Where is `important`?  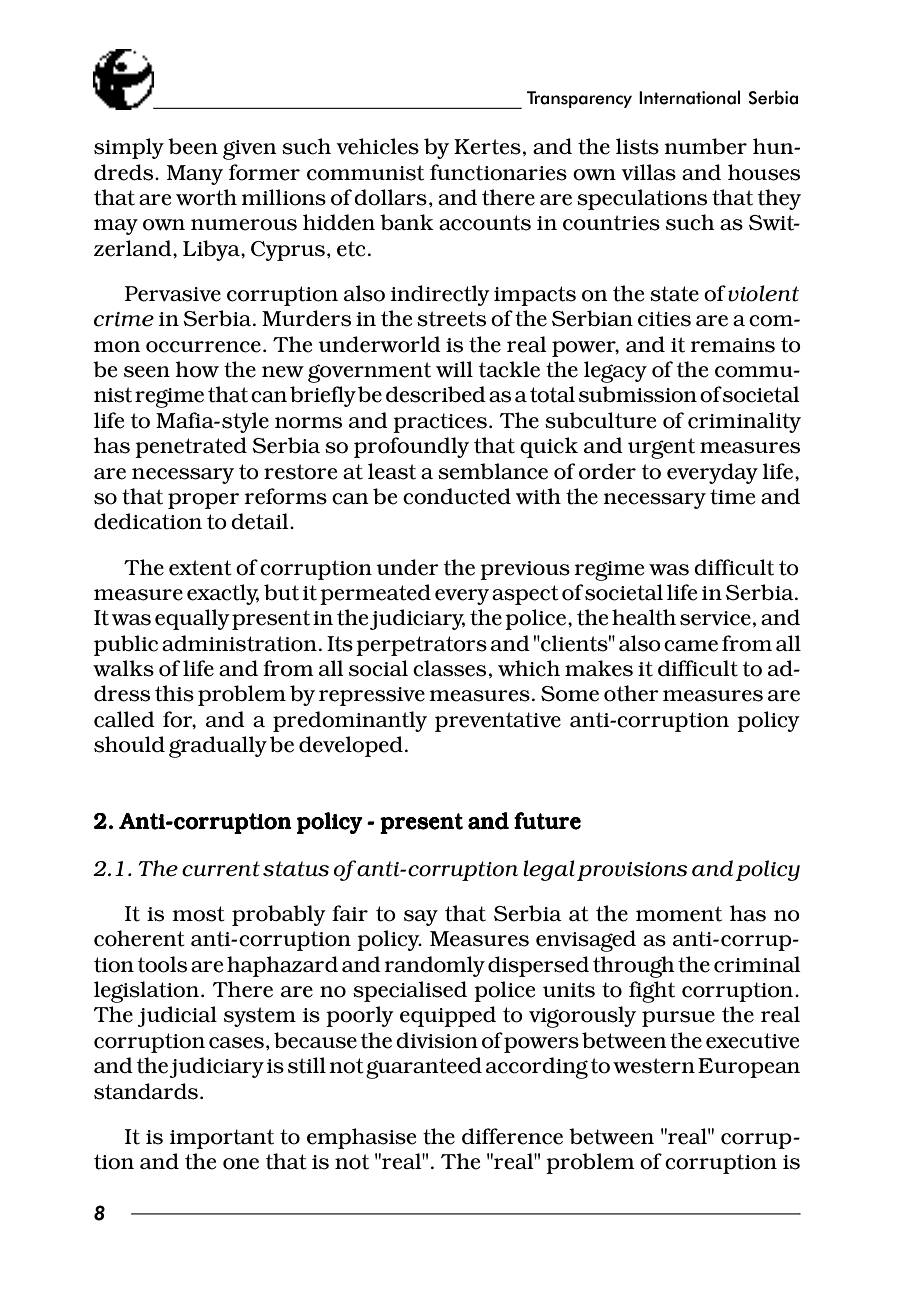
important is located at coordinates (222, 1139).
